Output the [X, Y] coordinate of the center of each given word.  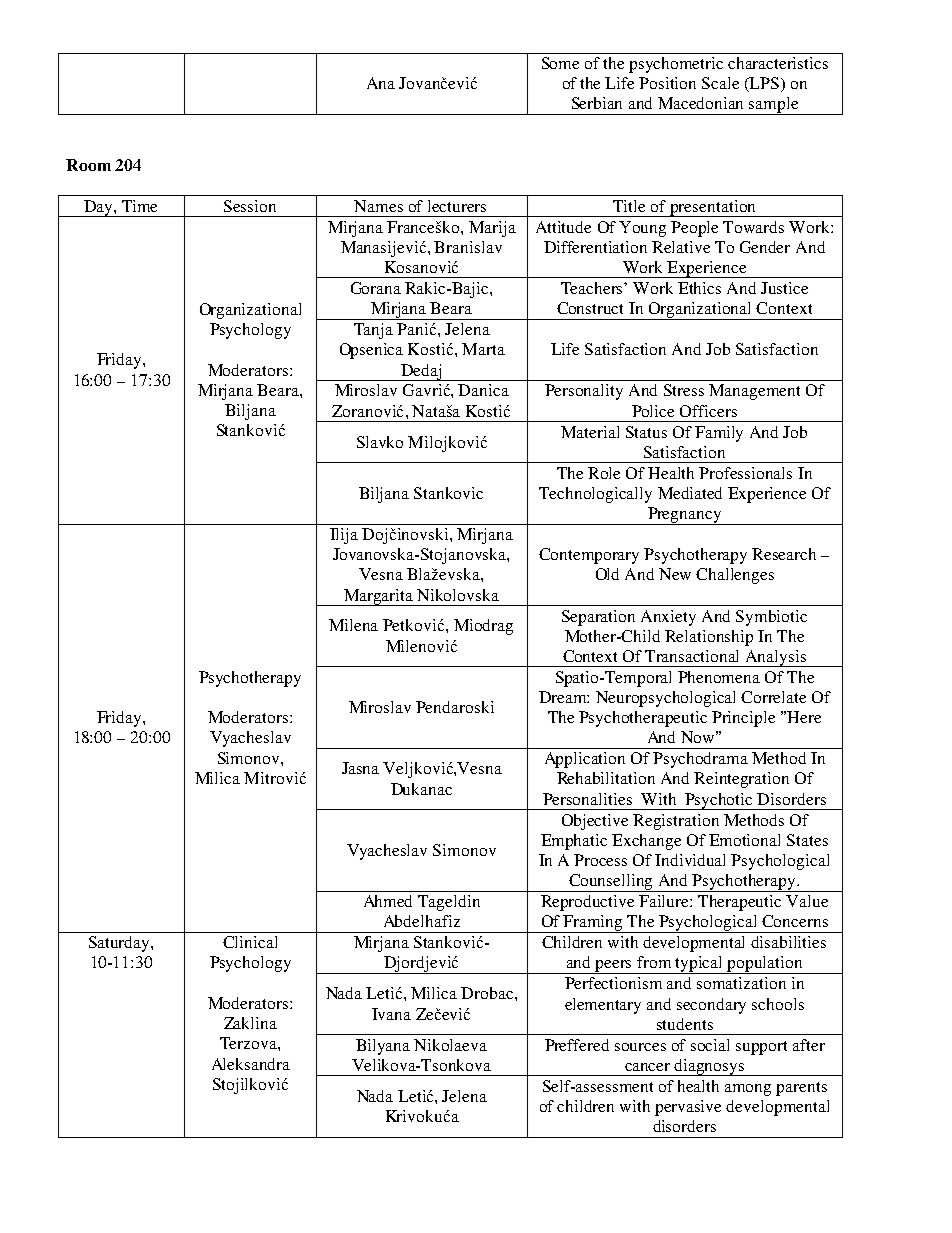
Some [560, 63]
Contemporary [589, 556]
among [748, 1090]
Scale [720, 83]
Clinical [250, 942]
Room [88, 165]
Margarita [379, 597]
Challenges [735, 576]
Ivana [391, 1014]
